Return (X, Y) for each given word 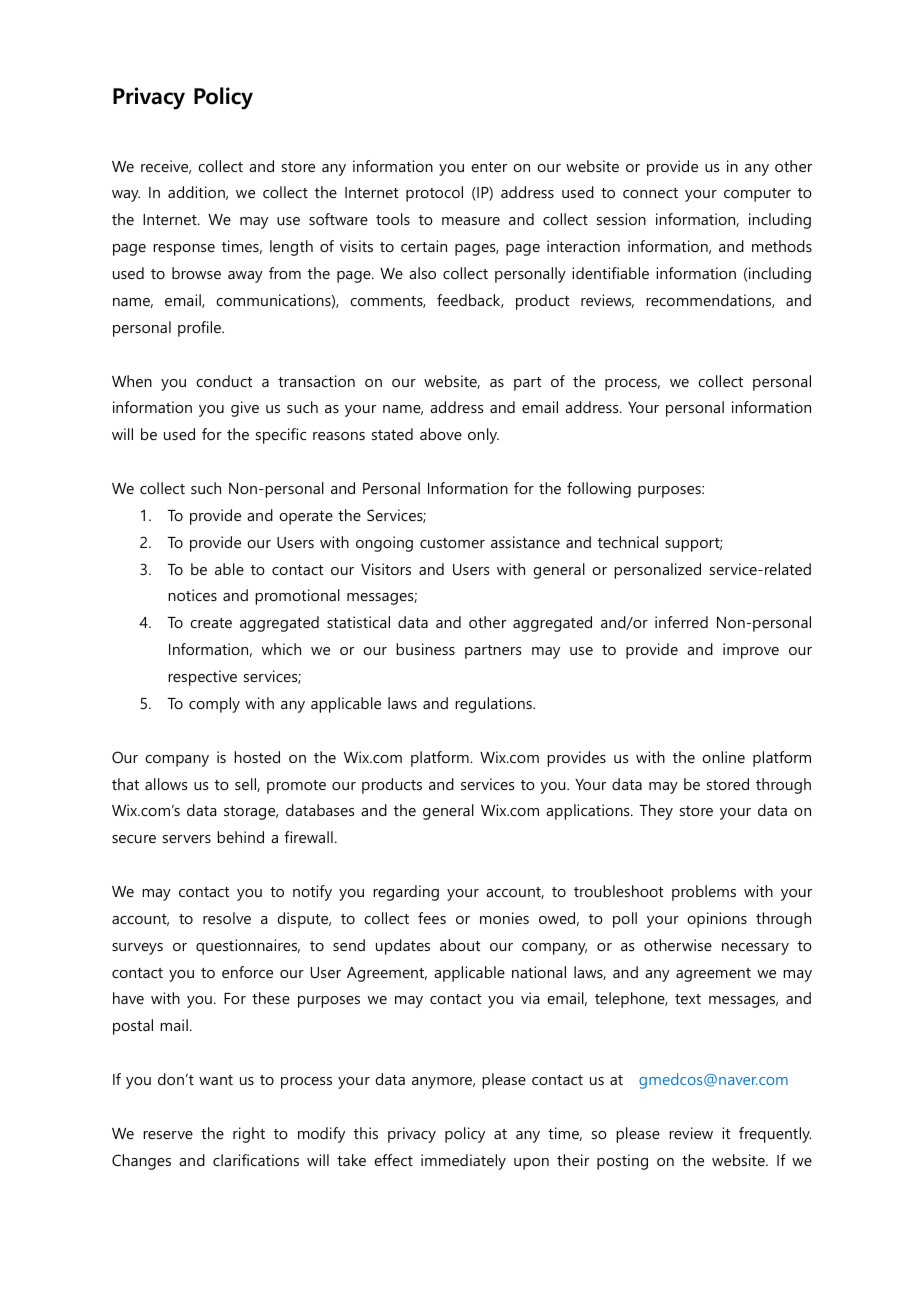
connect (650, 193)
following (599, 490)
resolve (227, 918)
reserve (168, 1135)
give (245, 409)
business (425, 649)
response (184, 250)
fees (432, 918)
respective (202, 678)
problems (704, 893)
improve (751, 651)
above (441, 434)
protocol (434, 194)
